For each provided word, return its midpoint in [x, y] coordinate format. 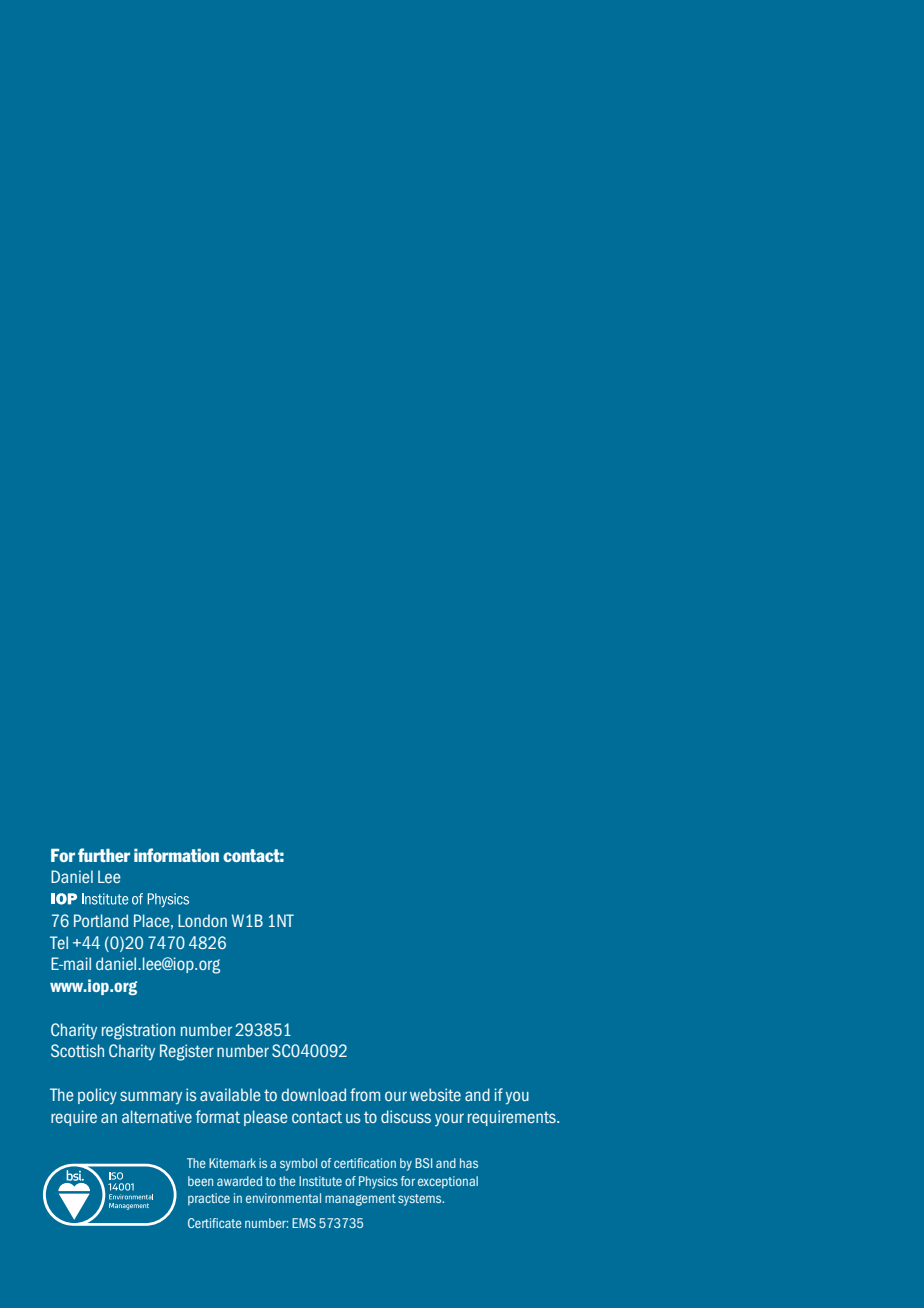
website [435, 1094]
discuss [406, 1116]
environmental [283, 1198]
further [104, 855]
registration [138, 1031]
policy [97, 1096]
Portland [101, 920]
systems [421, 1200]
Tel [59, 942]
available [230, 1094]
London [202, 920]
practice [209, 1199]
